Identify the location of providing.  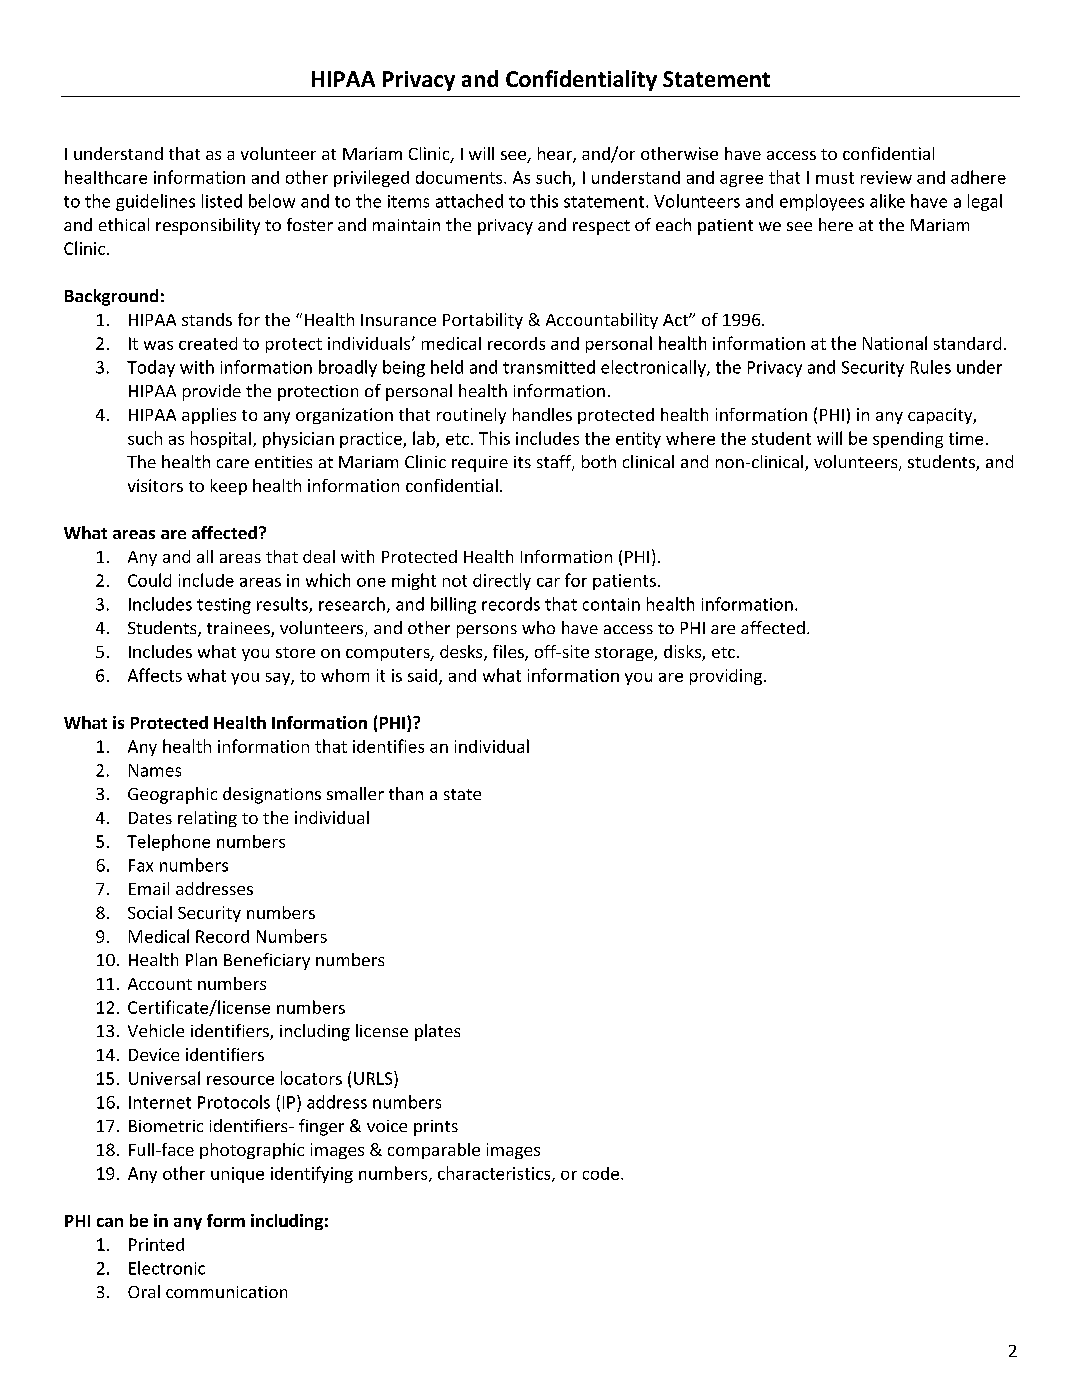
(726, 677).
